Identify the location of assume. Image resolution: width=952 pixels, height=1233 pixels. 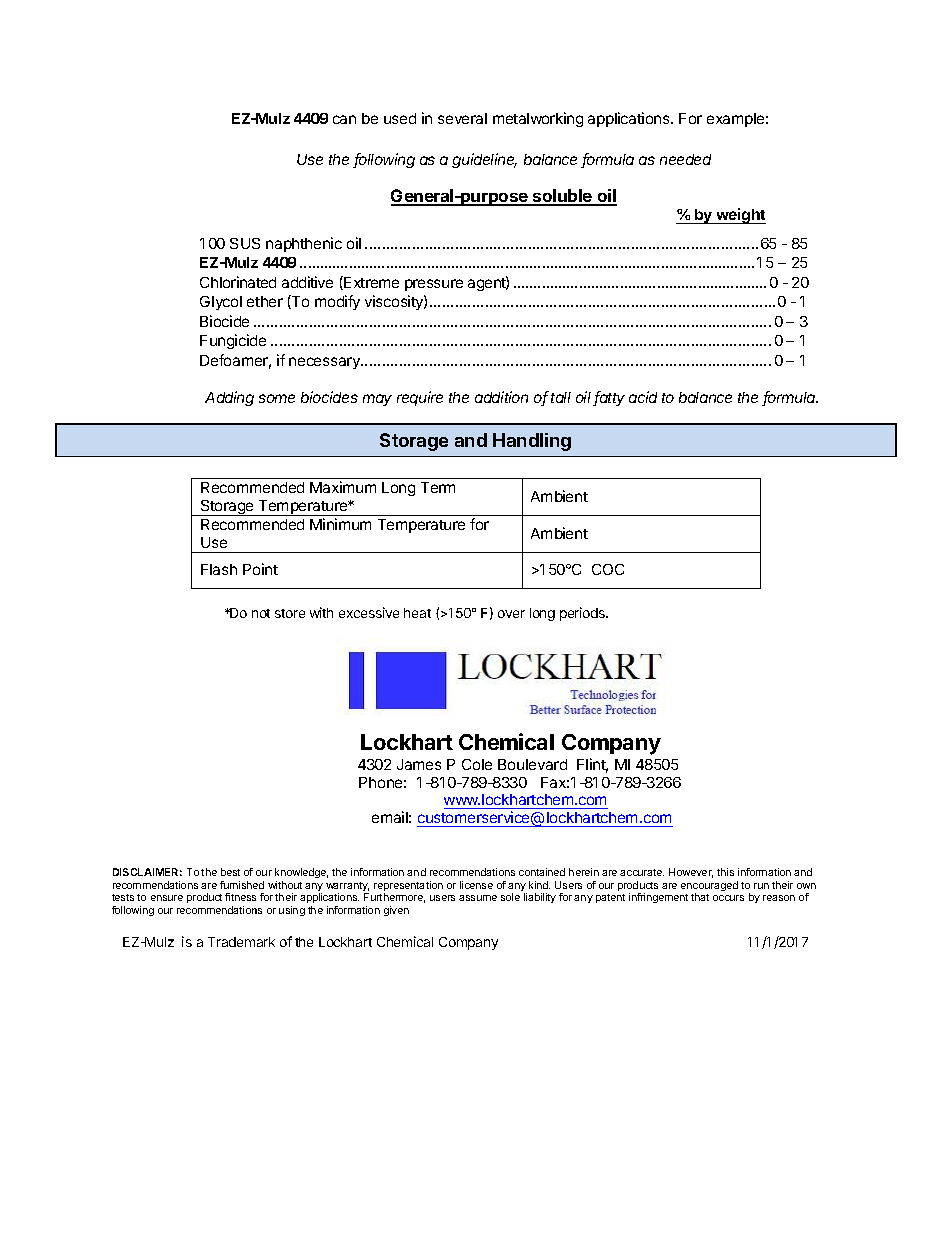
(478, 898).
